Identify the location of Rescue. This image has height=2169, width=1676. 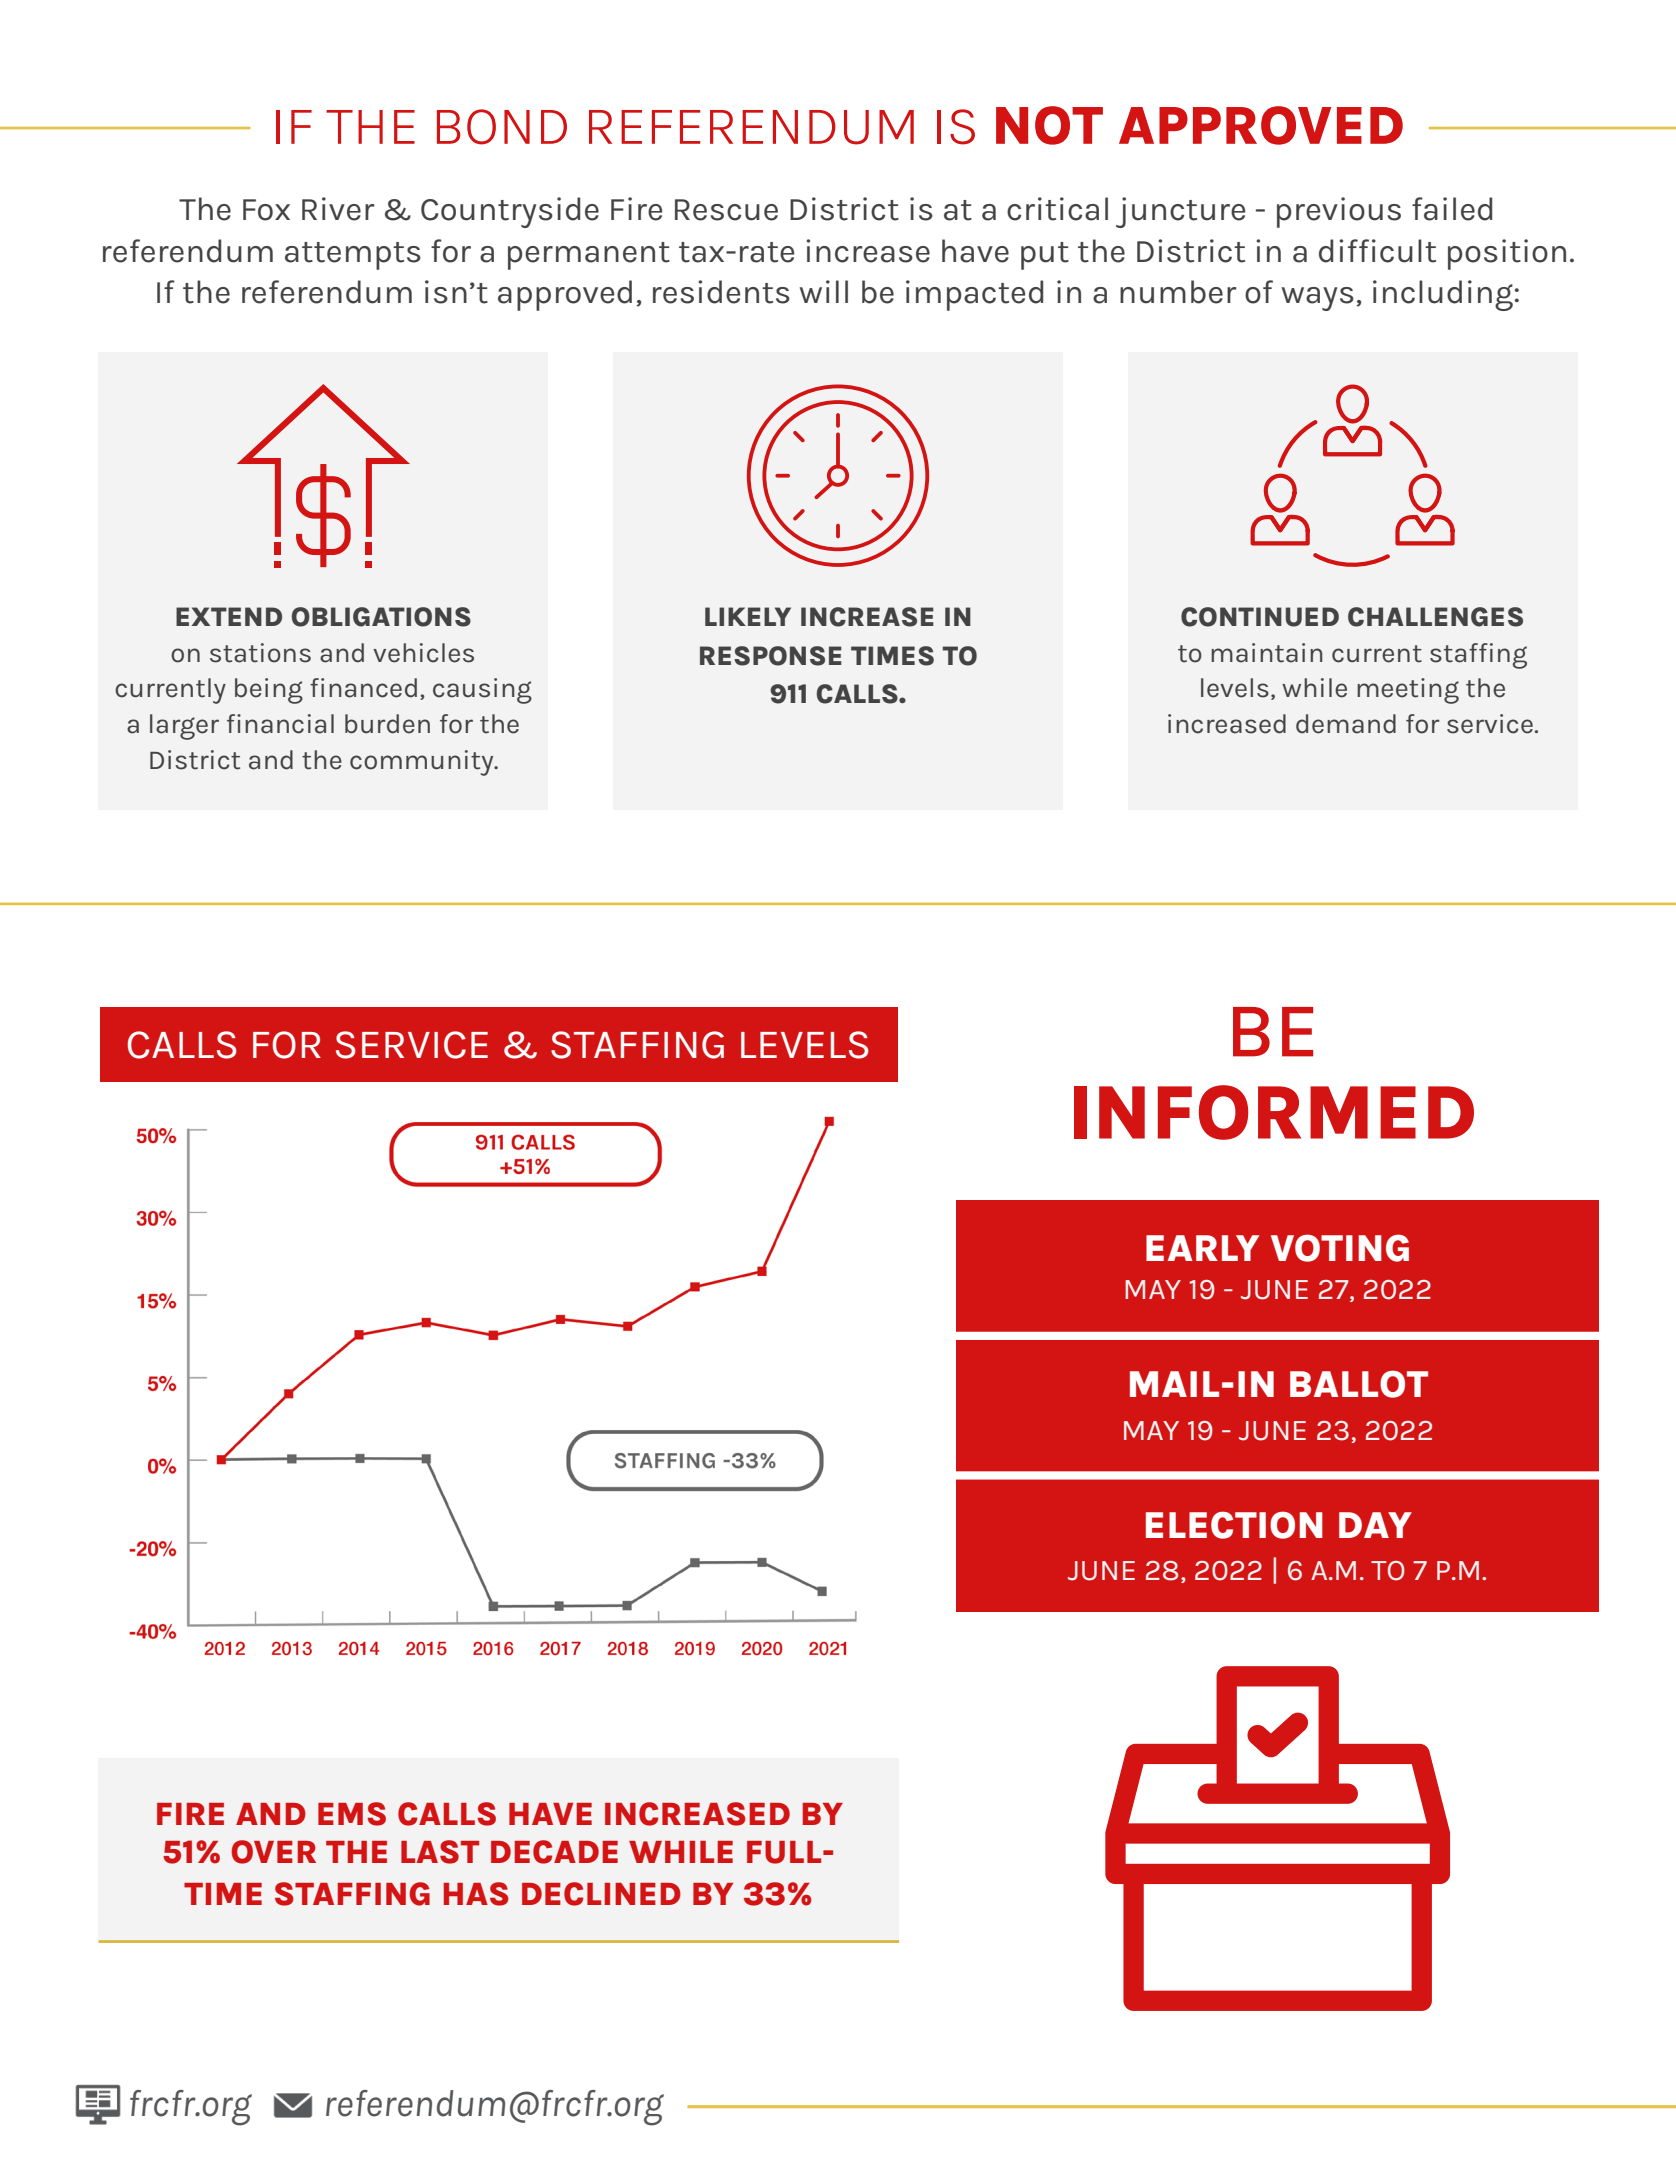
(726, 210).
